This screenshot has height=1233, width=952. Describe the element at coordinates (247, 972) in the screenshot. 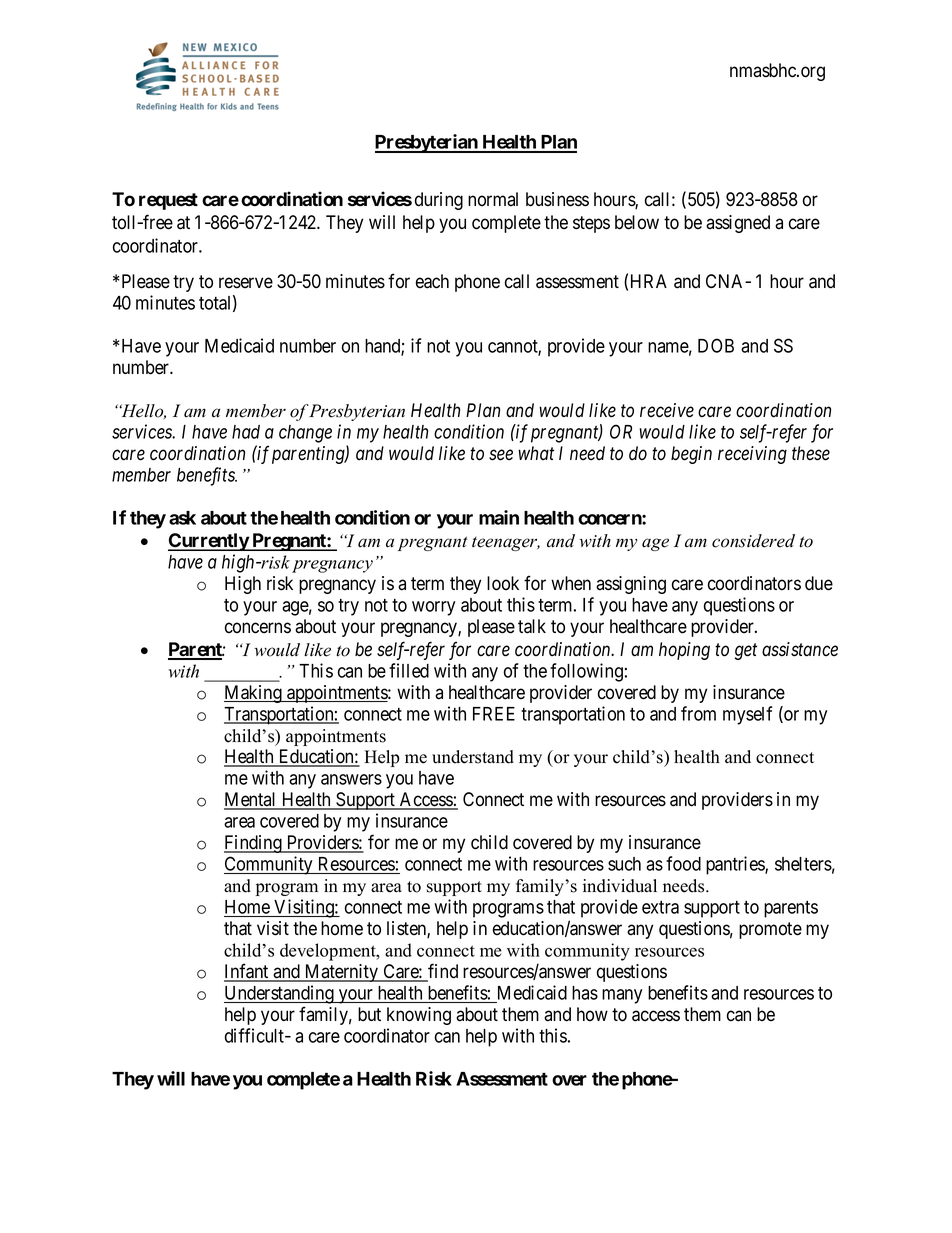

I see `Infant` at that location.
